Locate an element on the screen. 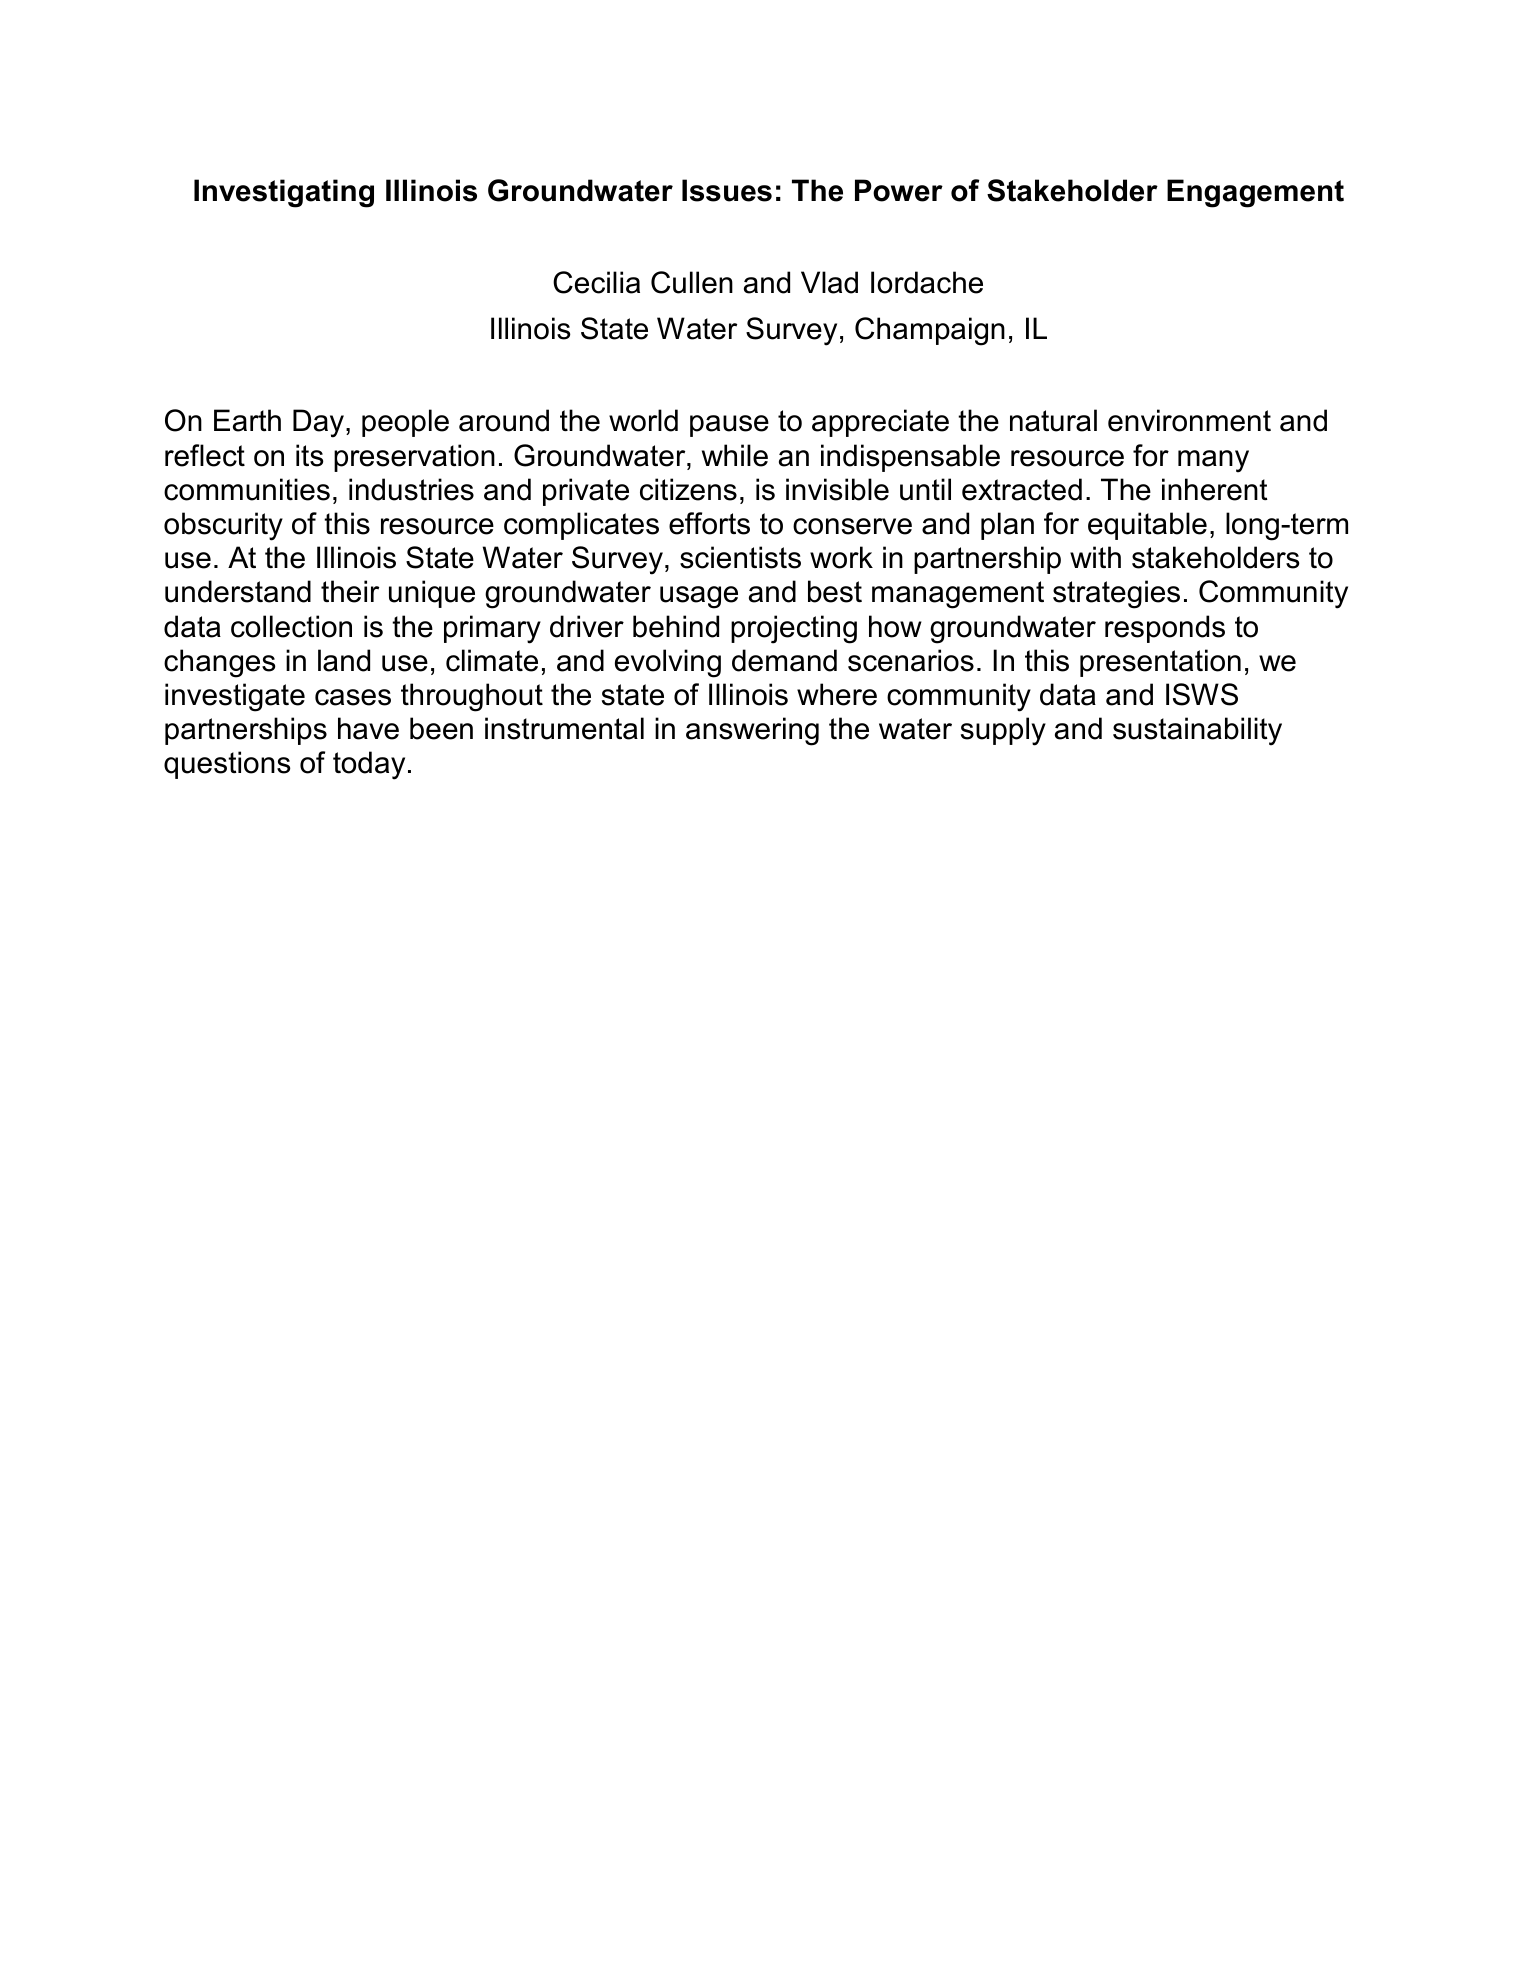 This screenshot has width=1518, height=1964. today is located at coordinates (369, 765).
